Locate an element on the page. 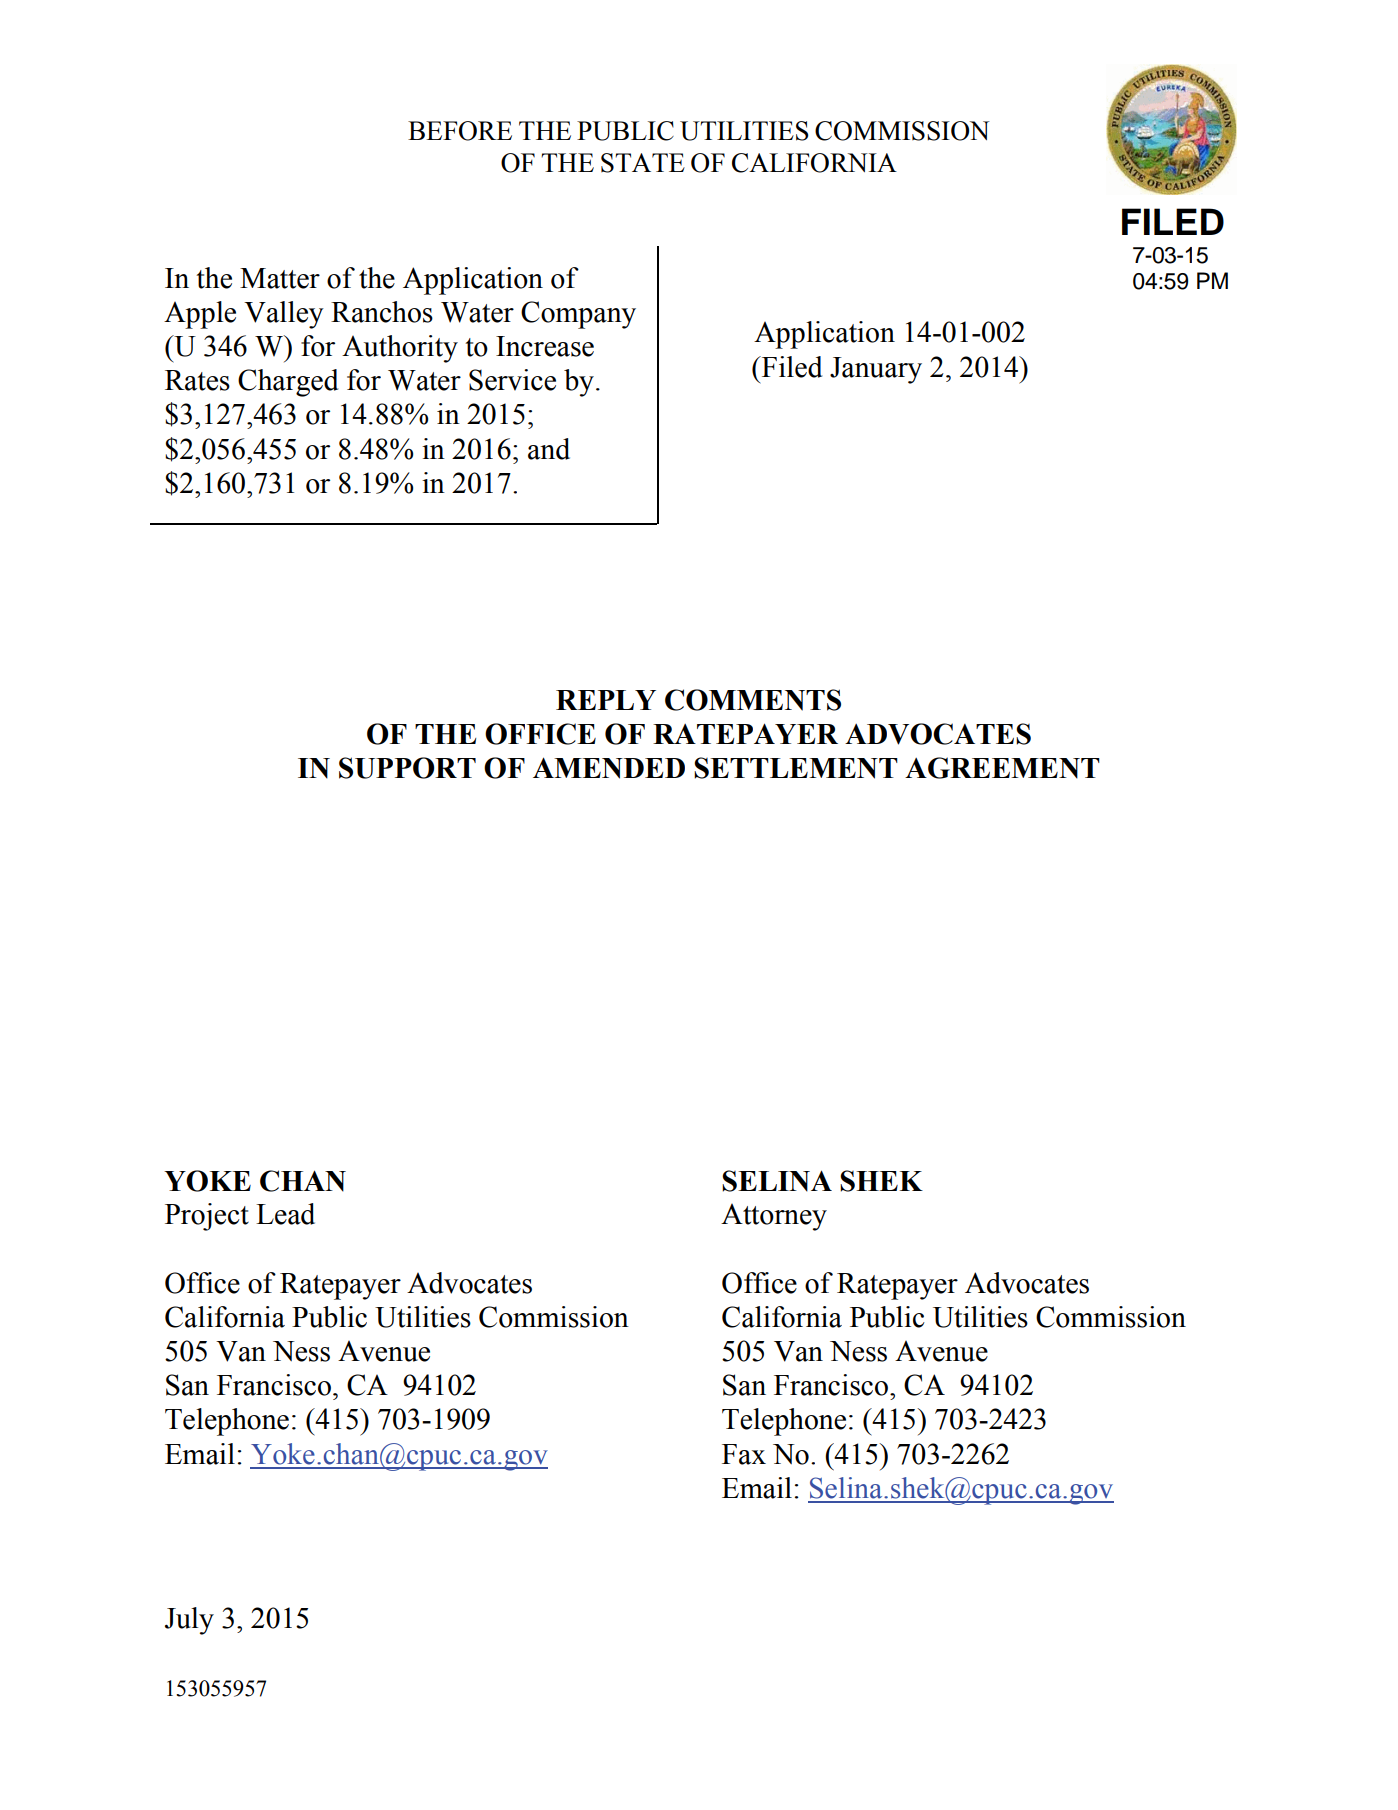  AMENDED is located at coordinates (609, 768).
